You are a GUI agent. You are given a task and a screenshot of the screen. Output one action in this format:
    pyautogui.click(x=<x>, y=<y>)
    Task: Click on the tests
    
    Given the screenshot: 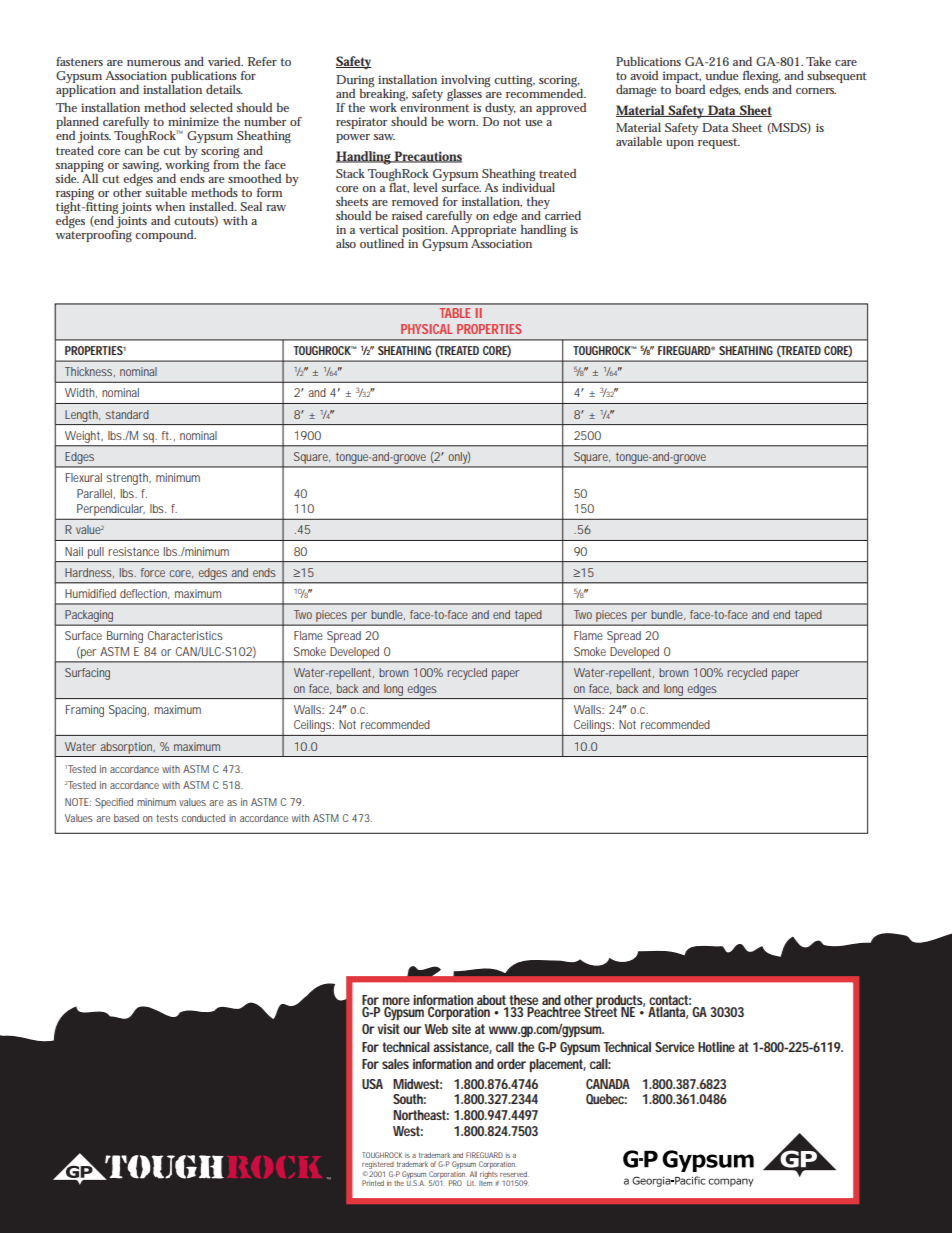 What is the action you would take?
    pyautogui.click(x=167, y=818)
